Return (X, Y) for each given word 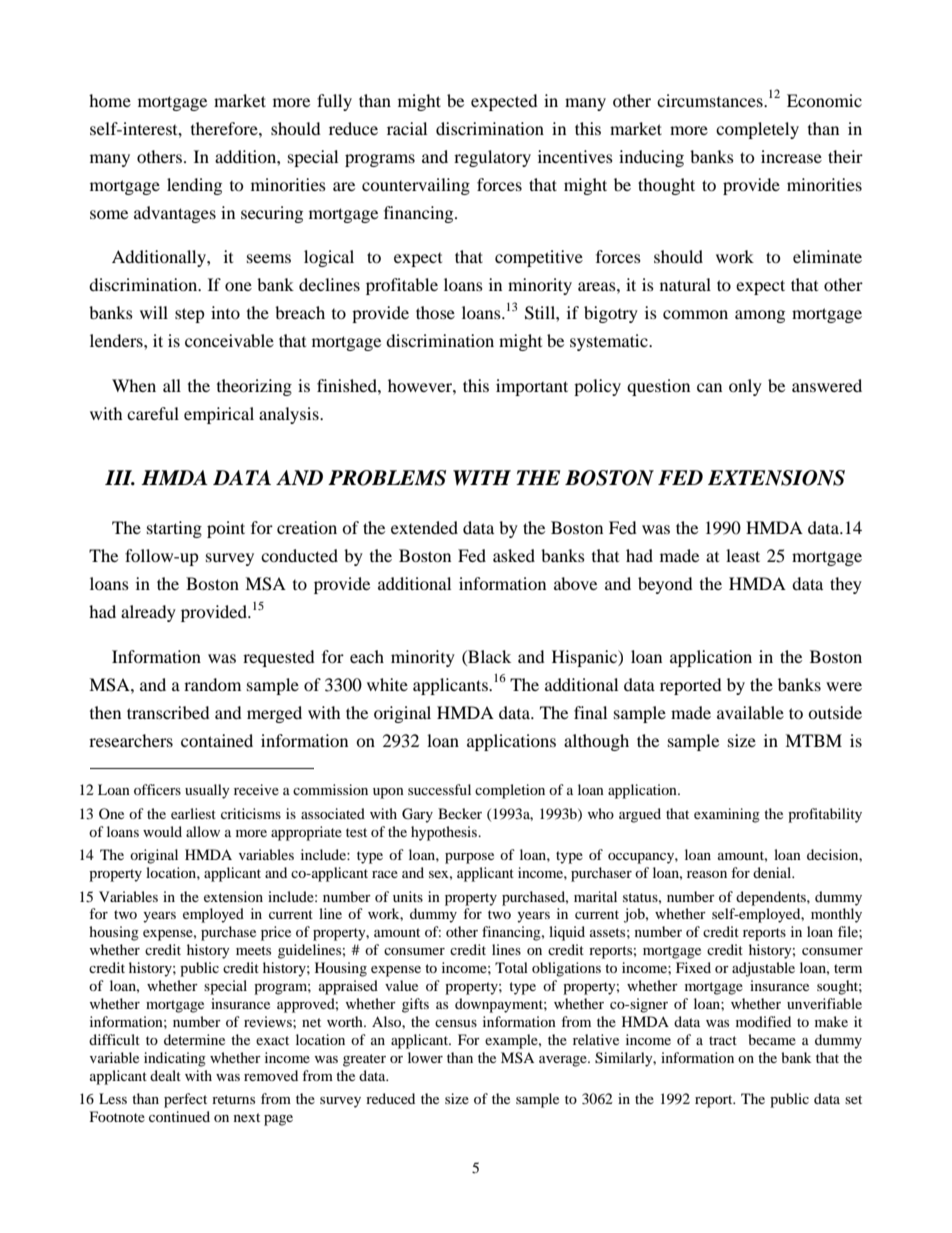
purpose (469, 858)
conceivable (229, 340)
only (745, 387)
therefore (225, 128)
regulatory (492, 158)
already (148, 613)
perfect (185, 1100)
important (532, 387)
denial (773, 872)
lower (425, 1057)
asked (514, 555)
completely (757, 130)
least (743, 555)
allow (203, 831)
